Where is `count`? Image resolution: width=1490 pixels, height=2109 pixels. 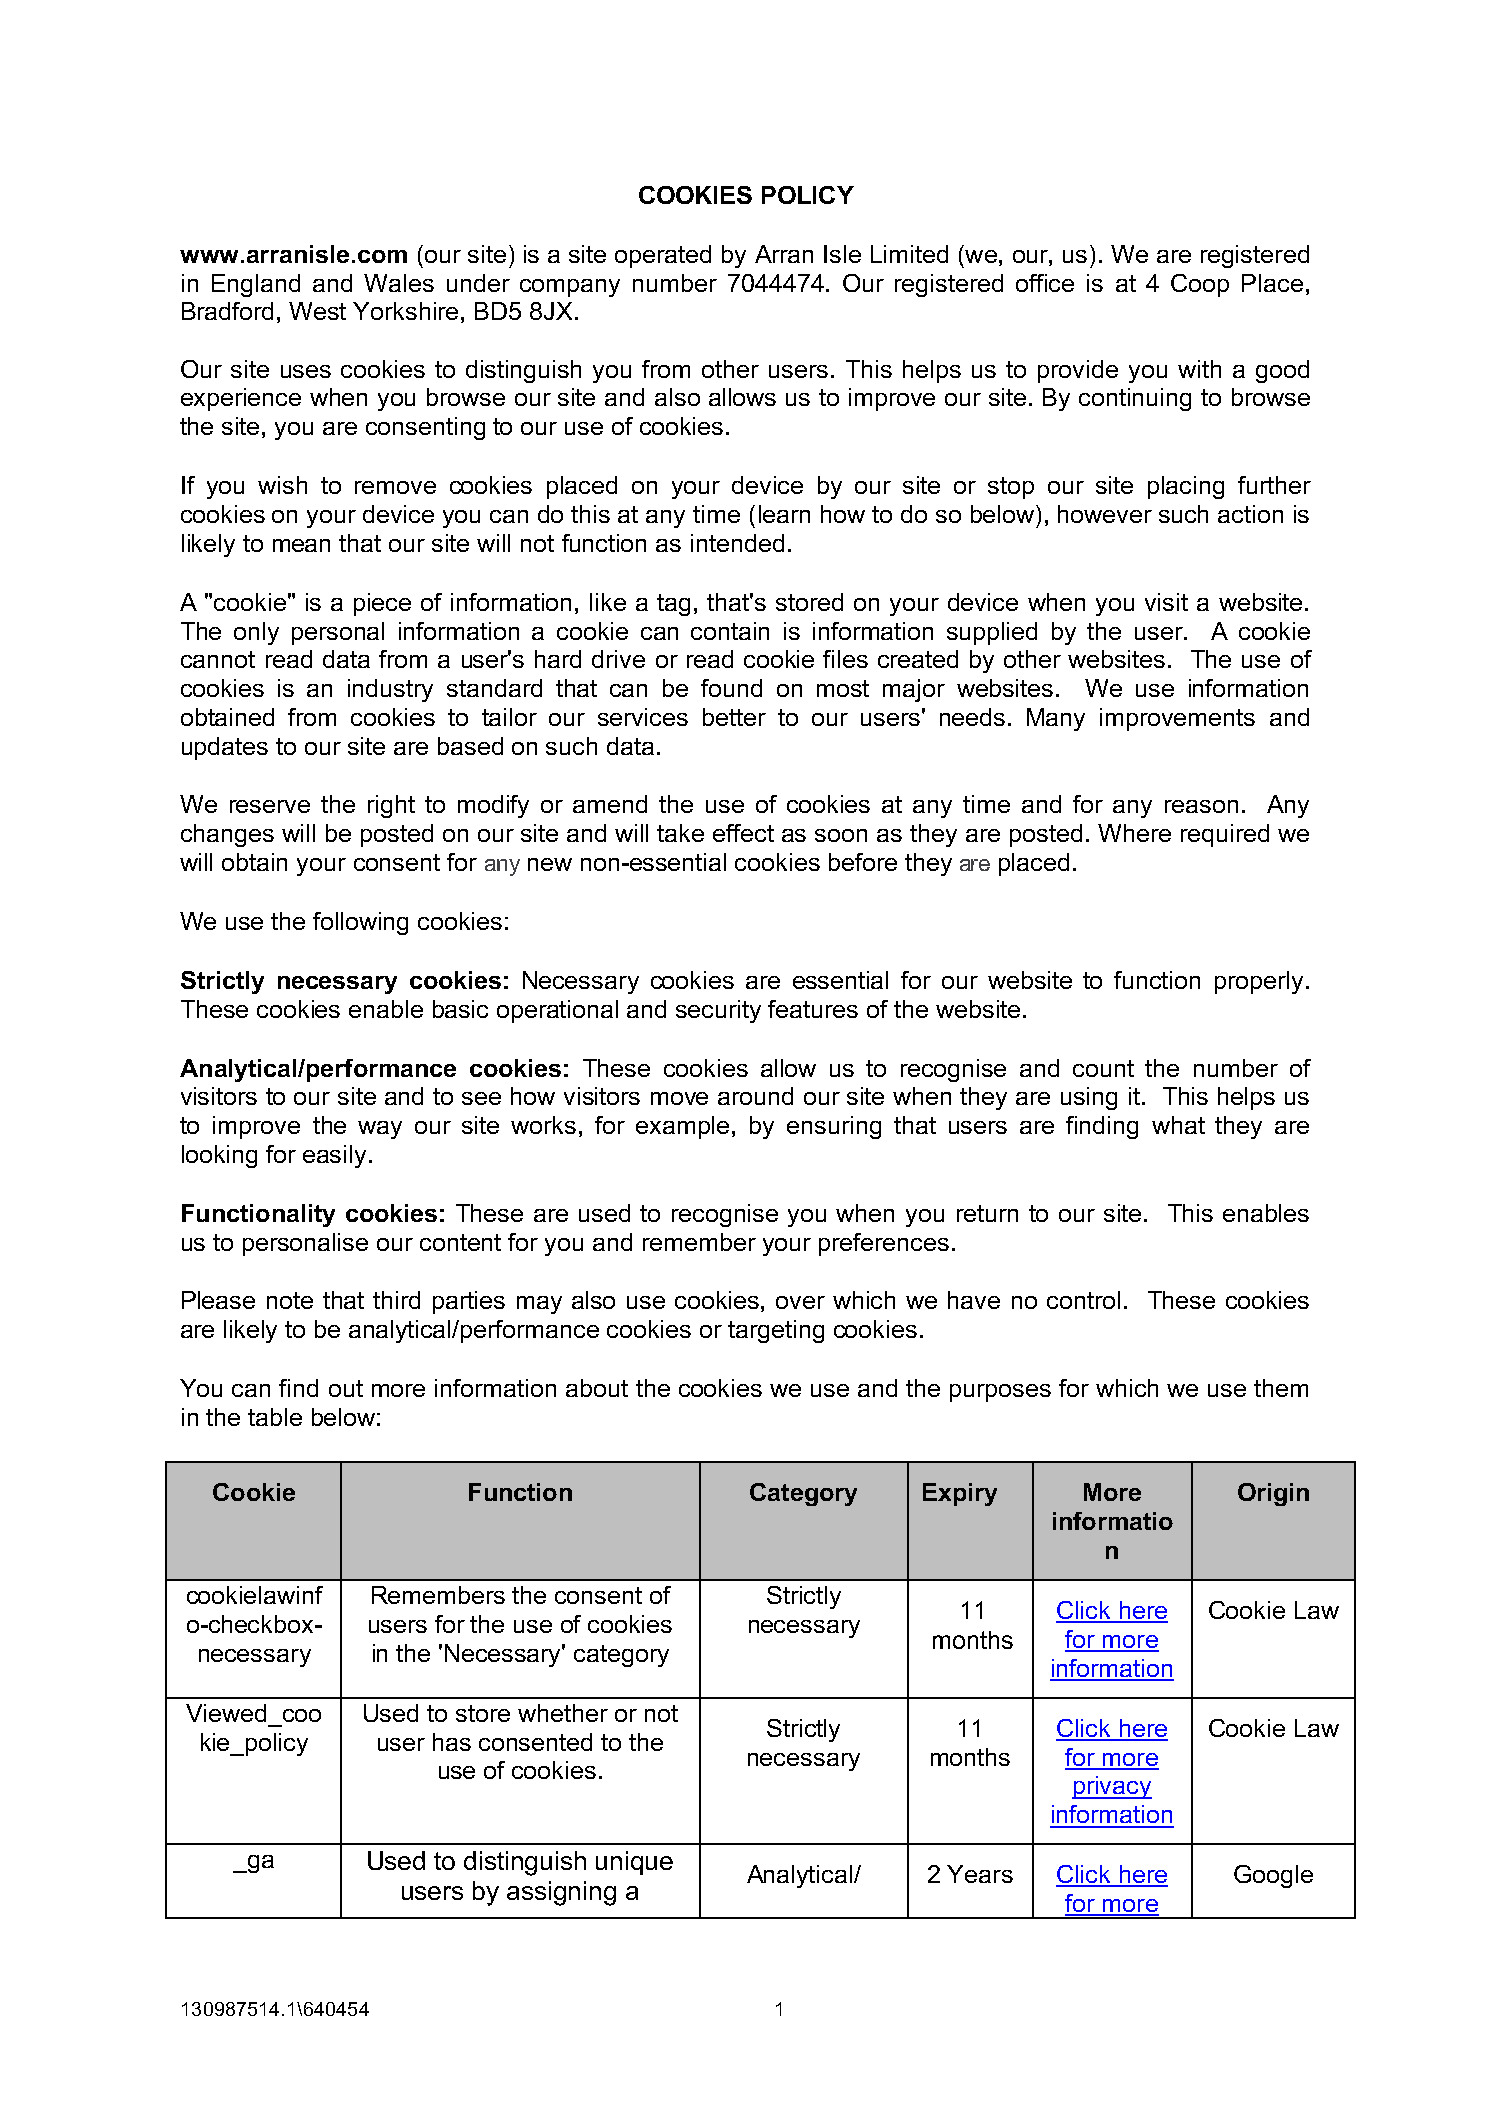
count is located at coordinates (1103, 1068).
